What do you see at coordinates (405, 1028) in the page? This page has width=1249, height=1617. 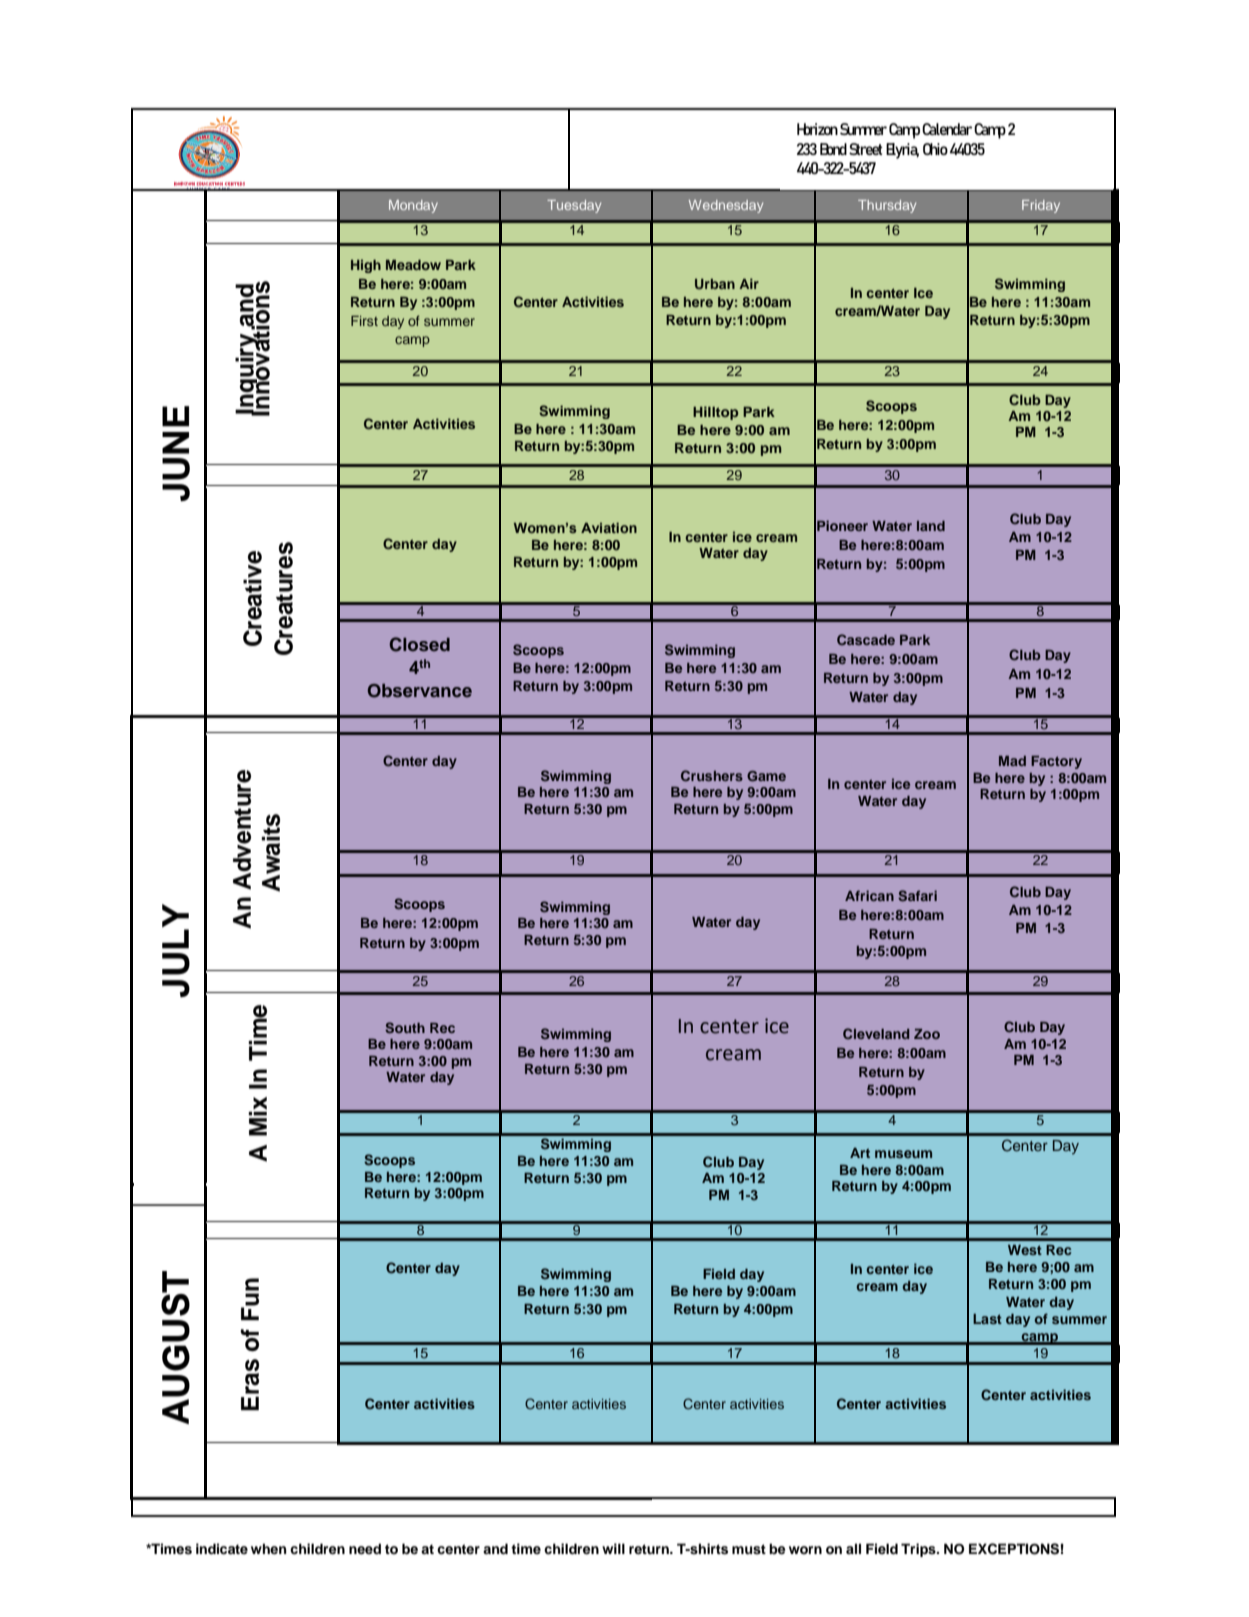 I see `South` at bounding box center [405, 1028].
